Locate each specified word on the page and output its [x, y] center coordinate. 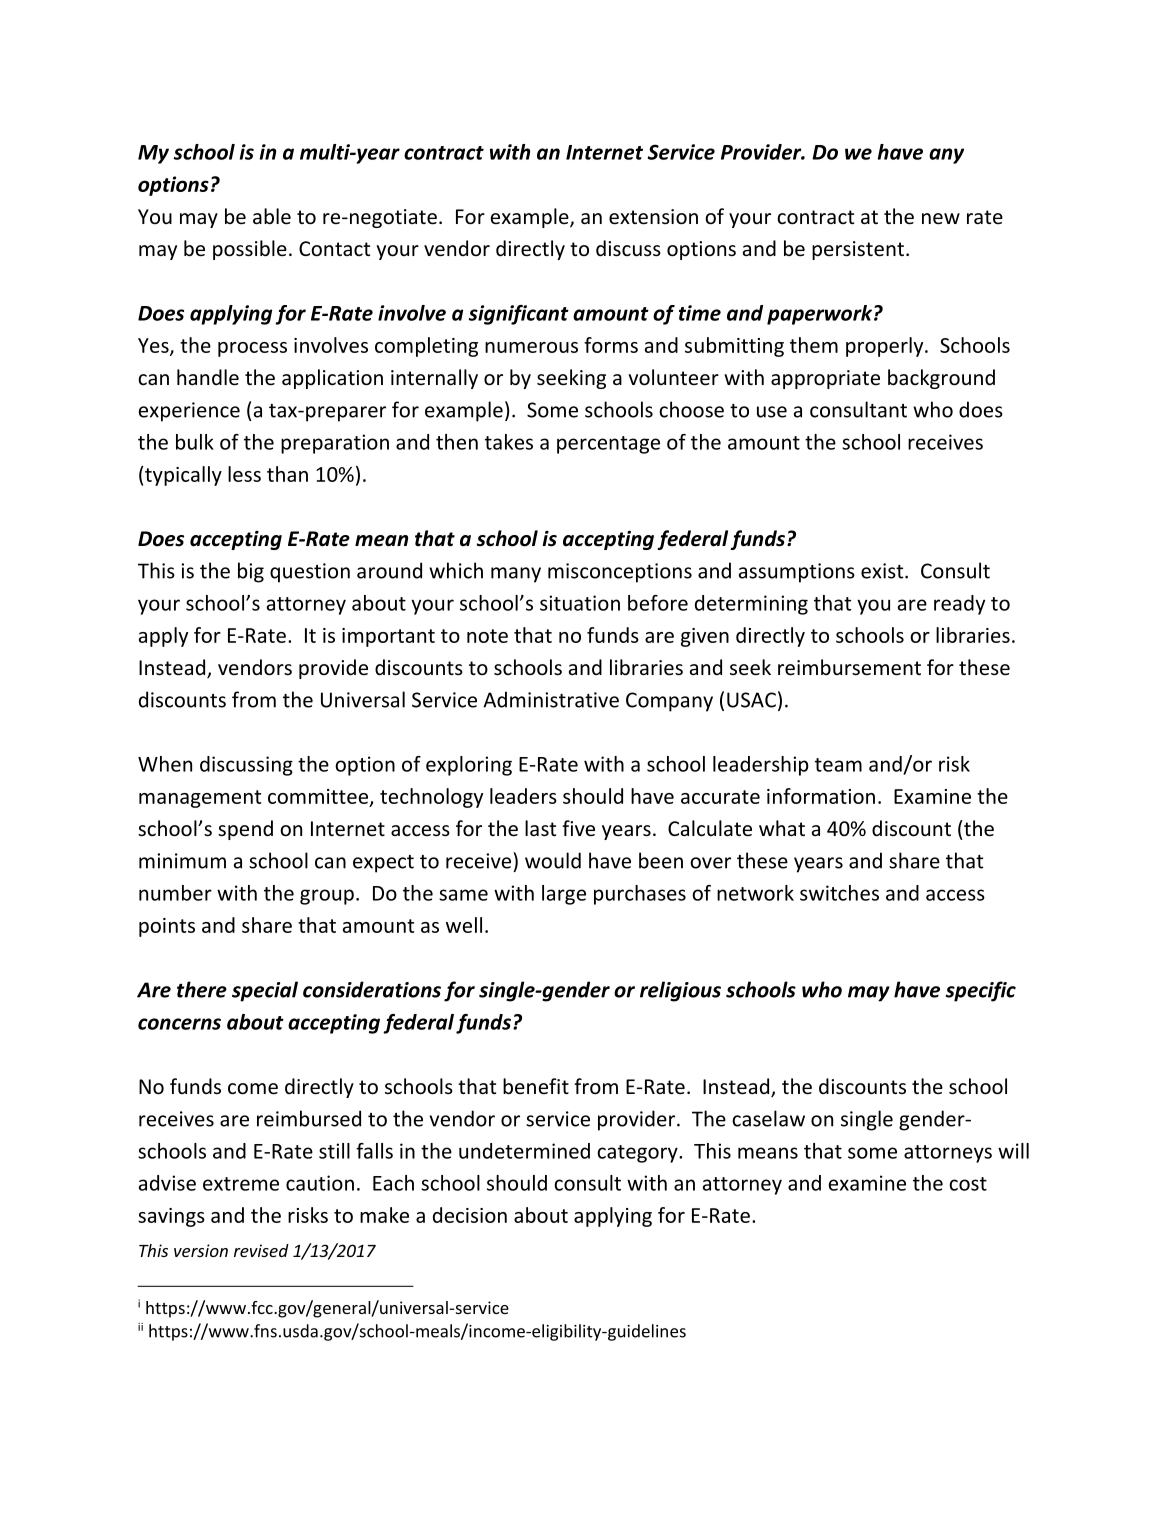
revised [261, 1250]
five [578, 828]
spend [245, 830]
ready [959, 605]
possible [250, 250]
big [251, 572]
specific [981, 991]
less [244, 474]
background [941, 379]
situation [580, 603]
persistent [858, 250]
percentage [608, 445]
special [265, 991]
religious [680, 991]
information [821, 796]
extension [653, 217]
